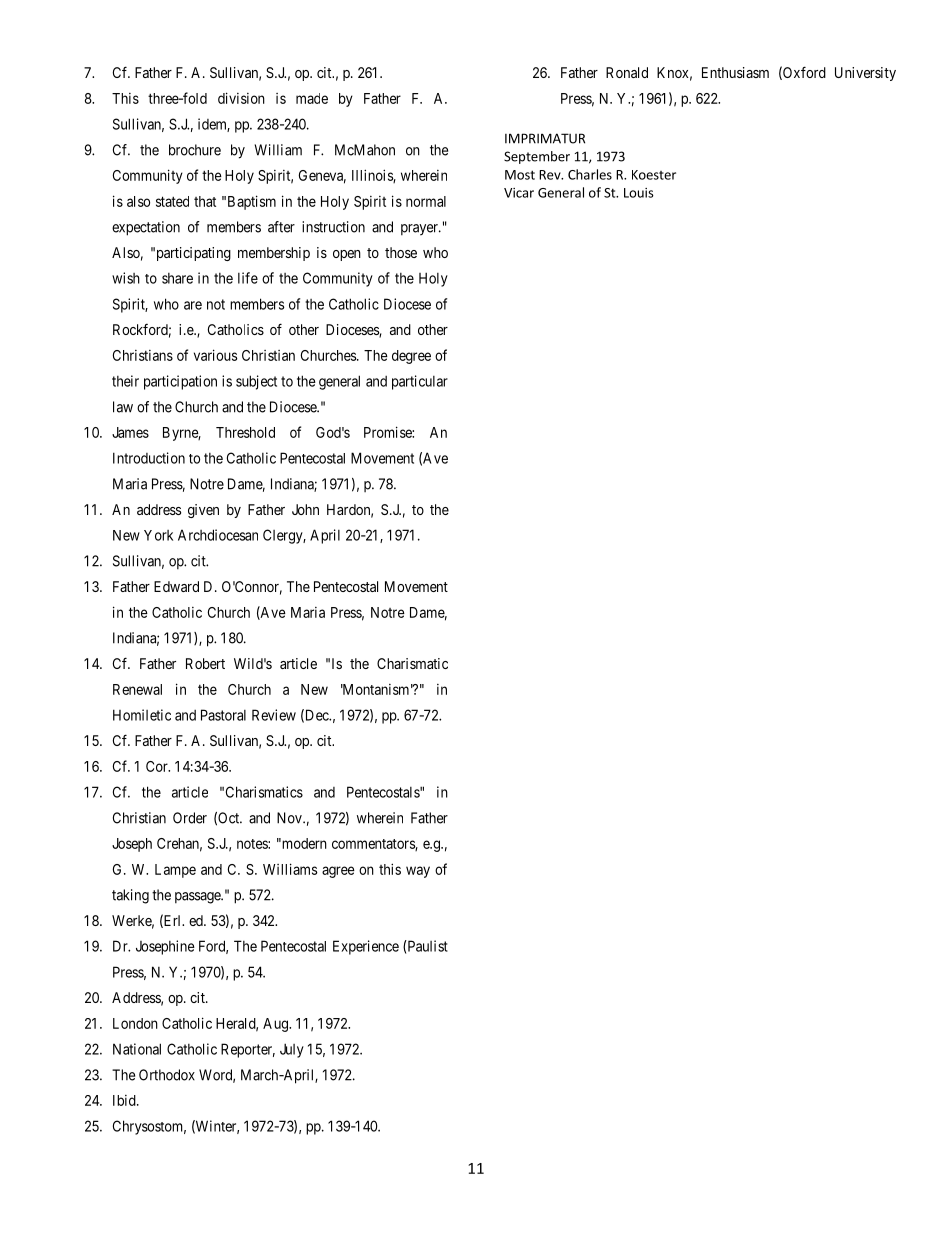  Describe the element at coordinates (420, 382) in the screenshot. I see `particular` at that location.
